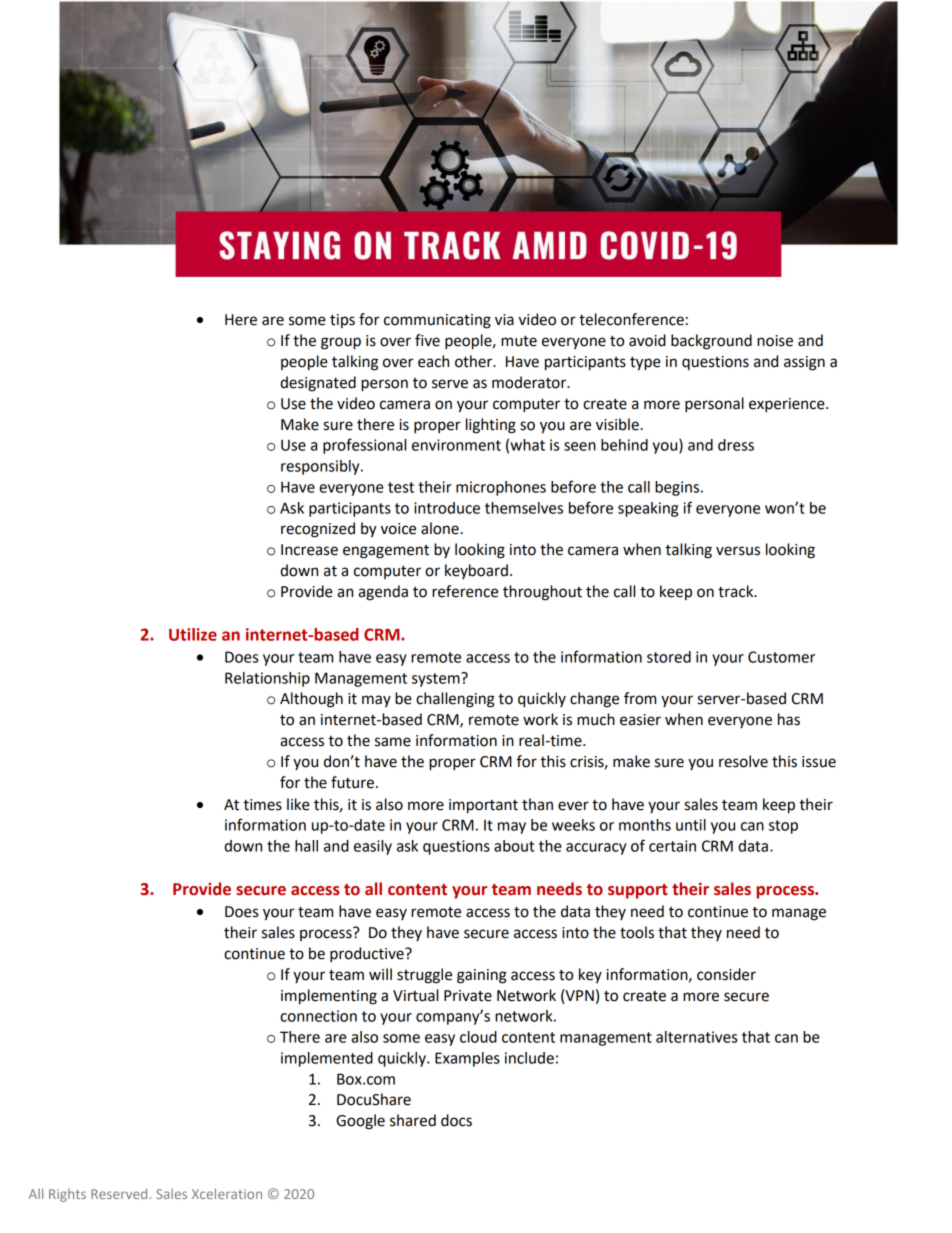  Describe the element at coordinates (427, 340) in the image. I see `five` at that location.
